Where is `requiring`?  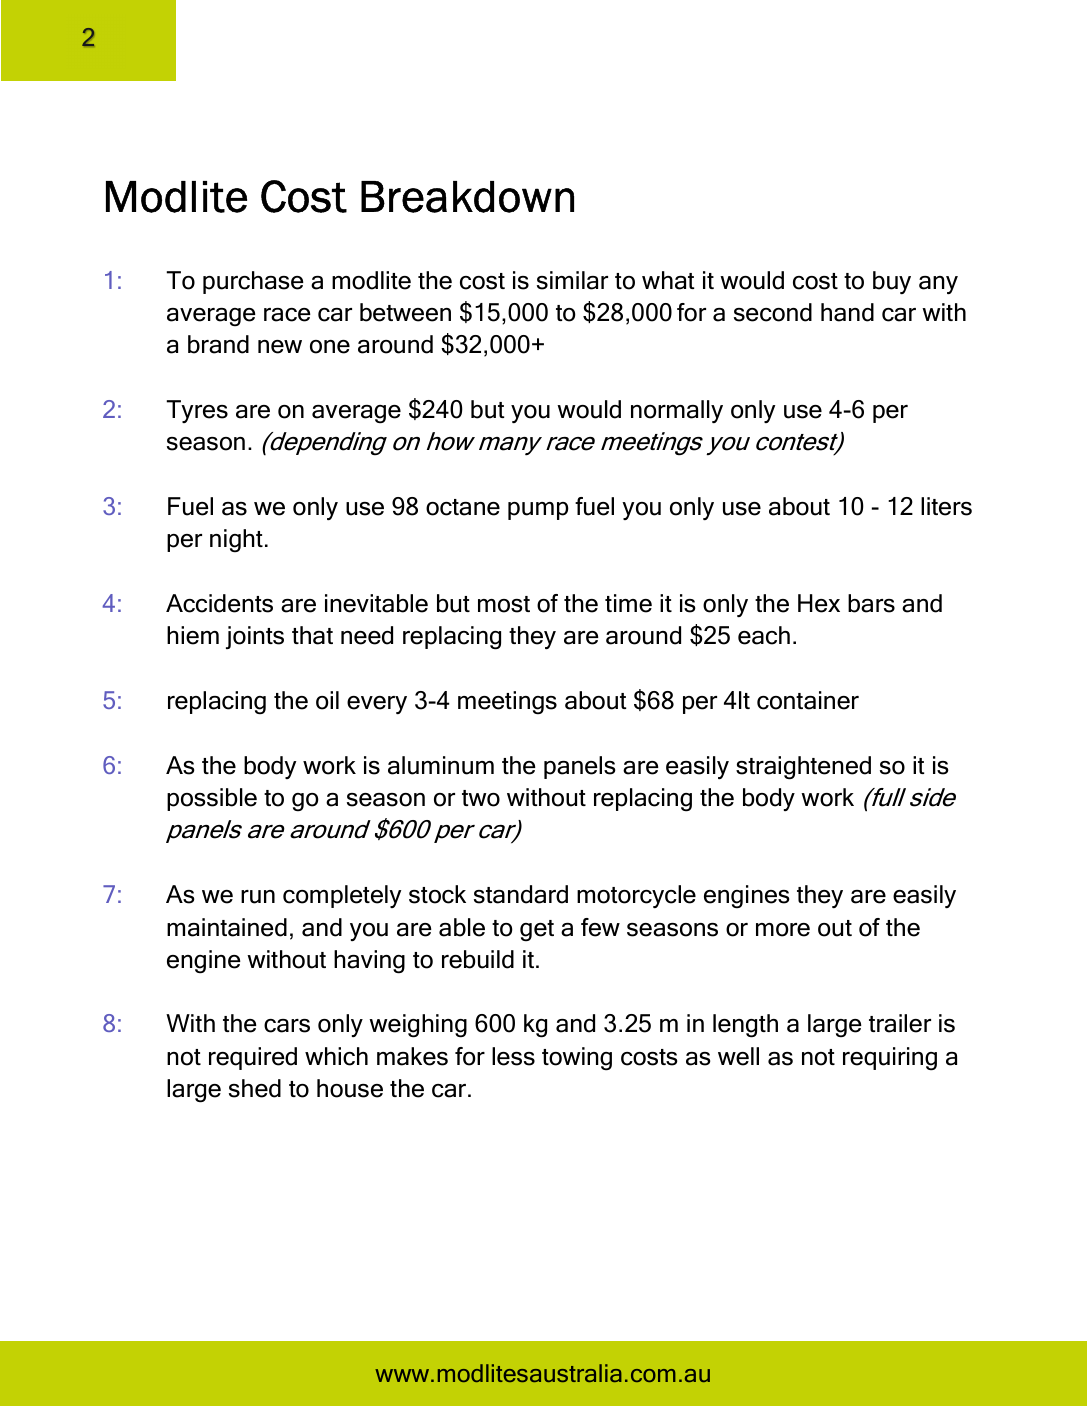
requiring is located at coordinates (890, 1059).
